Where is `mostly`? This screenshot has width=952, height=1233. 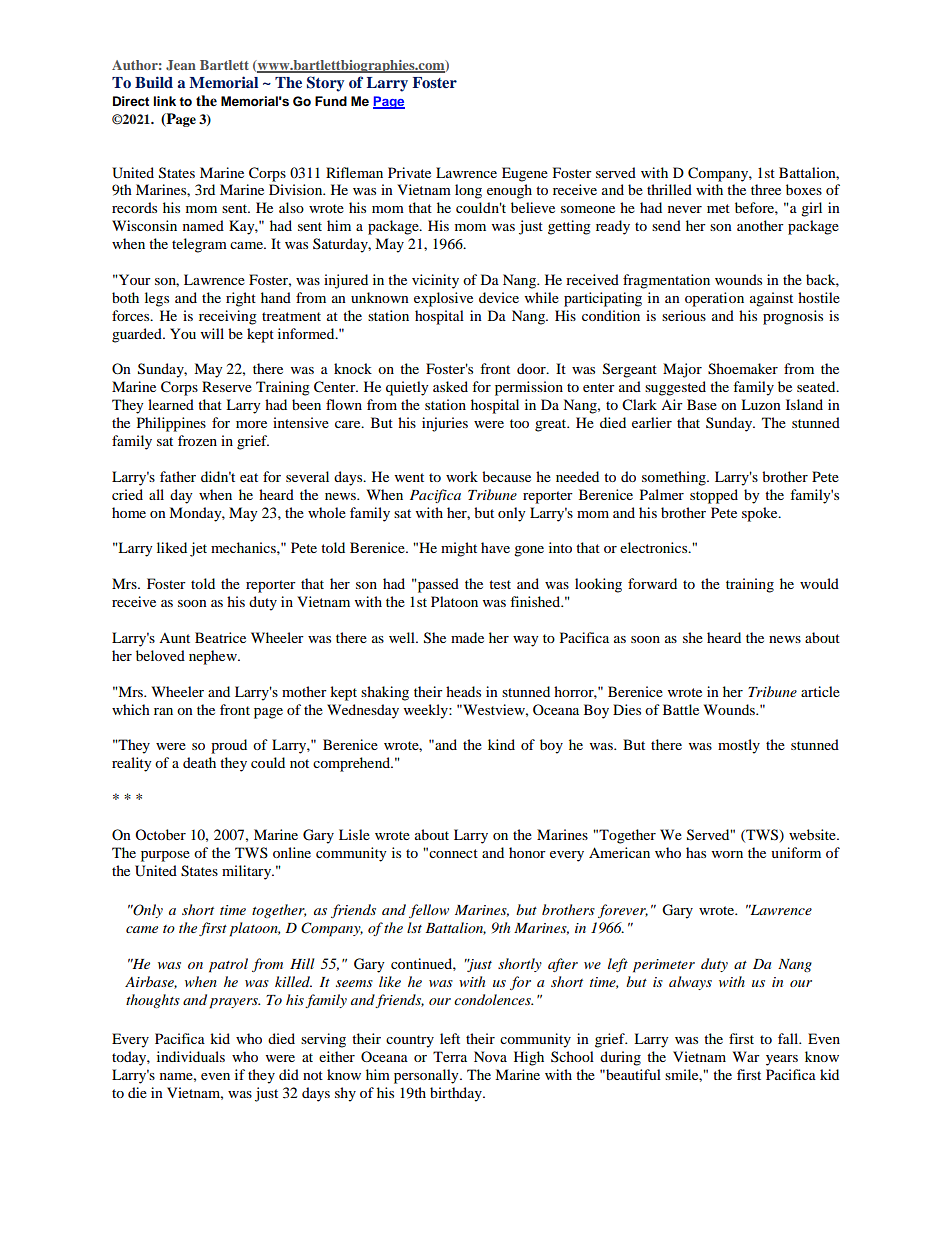 mostly is located at coordinates (739, 746).
